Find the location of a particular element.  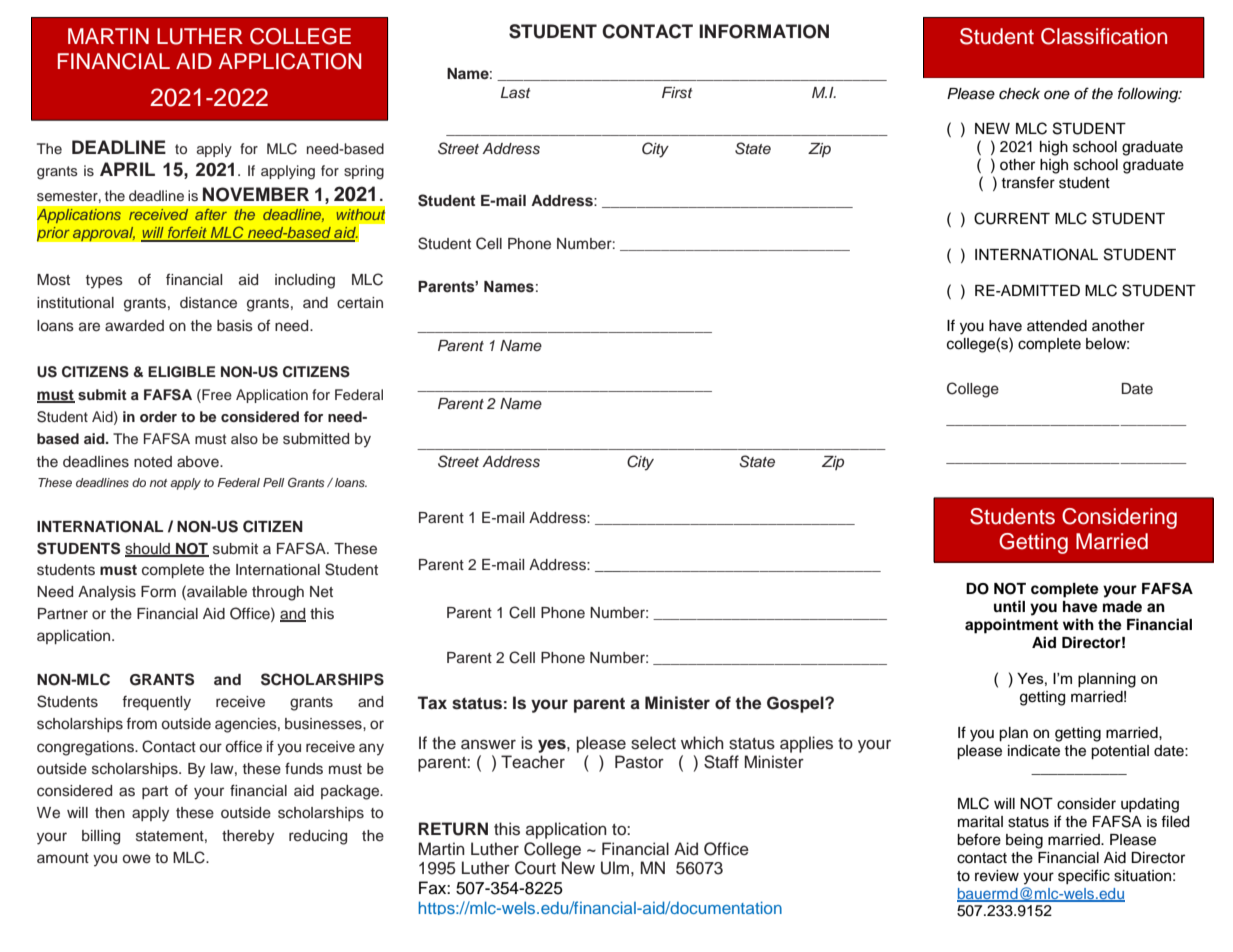

above is located at coordinates (199, 461).
